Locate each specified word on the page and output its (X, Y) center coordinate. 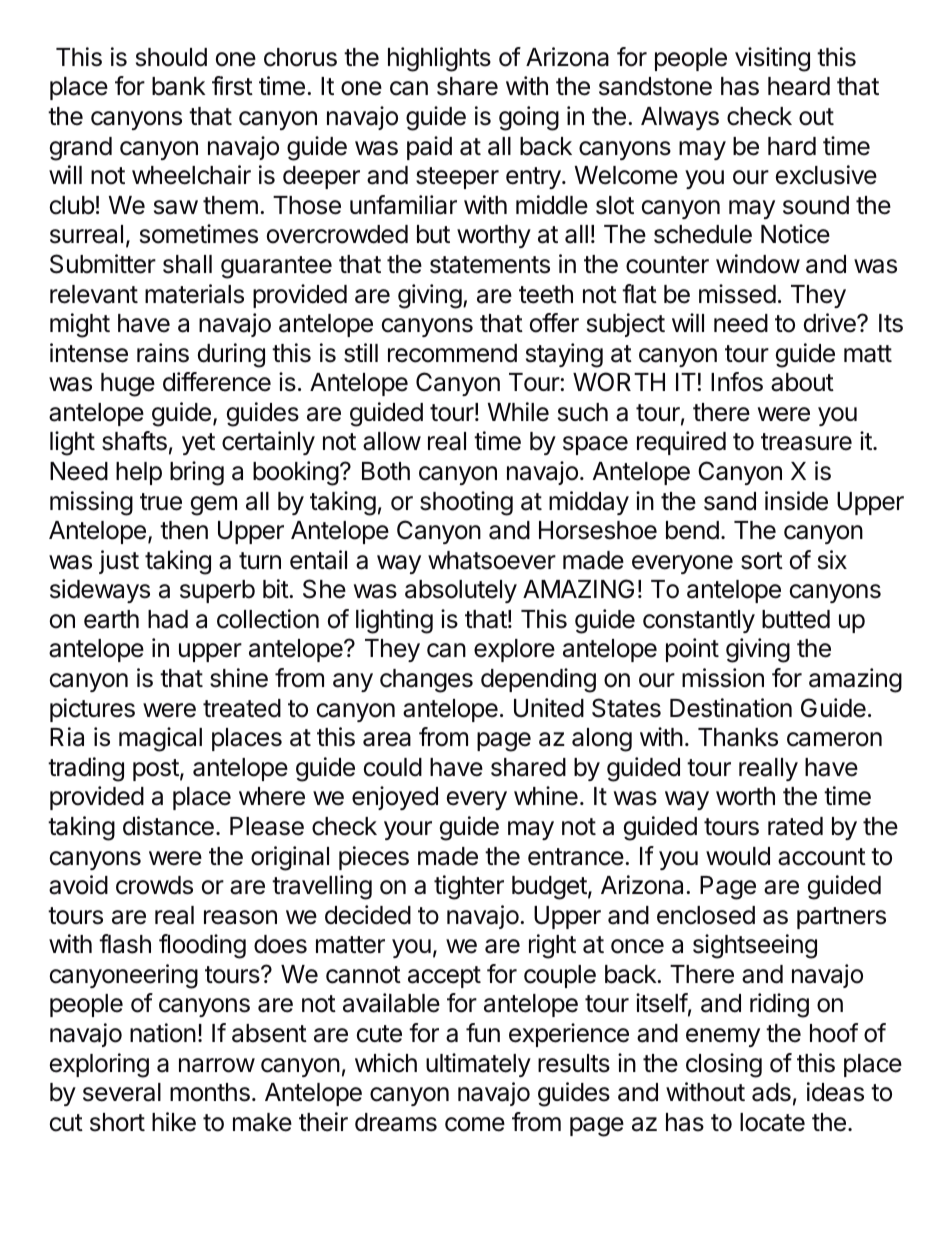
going (529, 118)
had (168, 619)
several (122, 1092)
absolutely (461, 591)
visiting (772, 59)
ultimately (478, 1065)
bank (179, 86)
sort (762, 561)
